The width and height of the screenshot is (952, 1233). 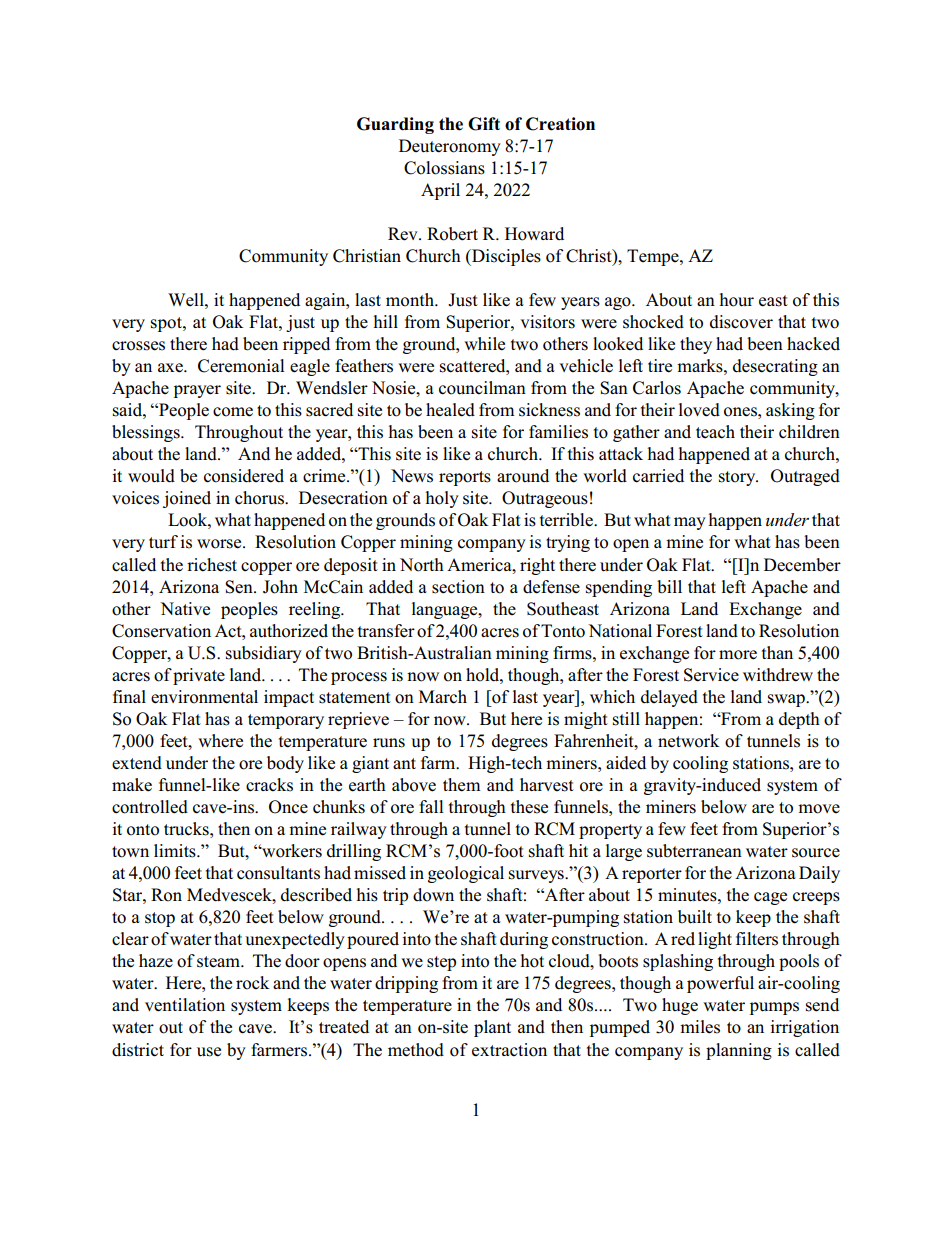 What do you see at coordinates (700, 1027) in the screenshot?
I see `miles` at bounding box center [700, 1027].
